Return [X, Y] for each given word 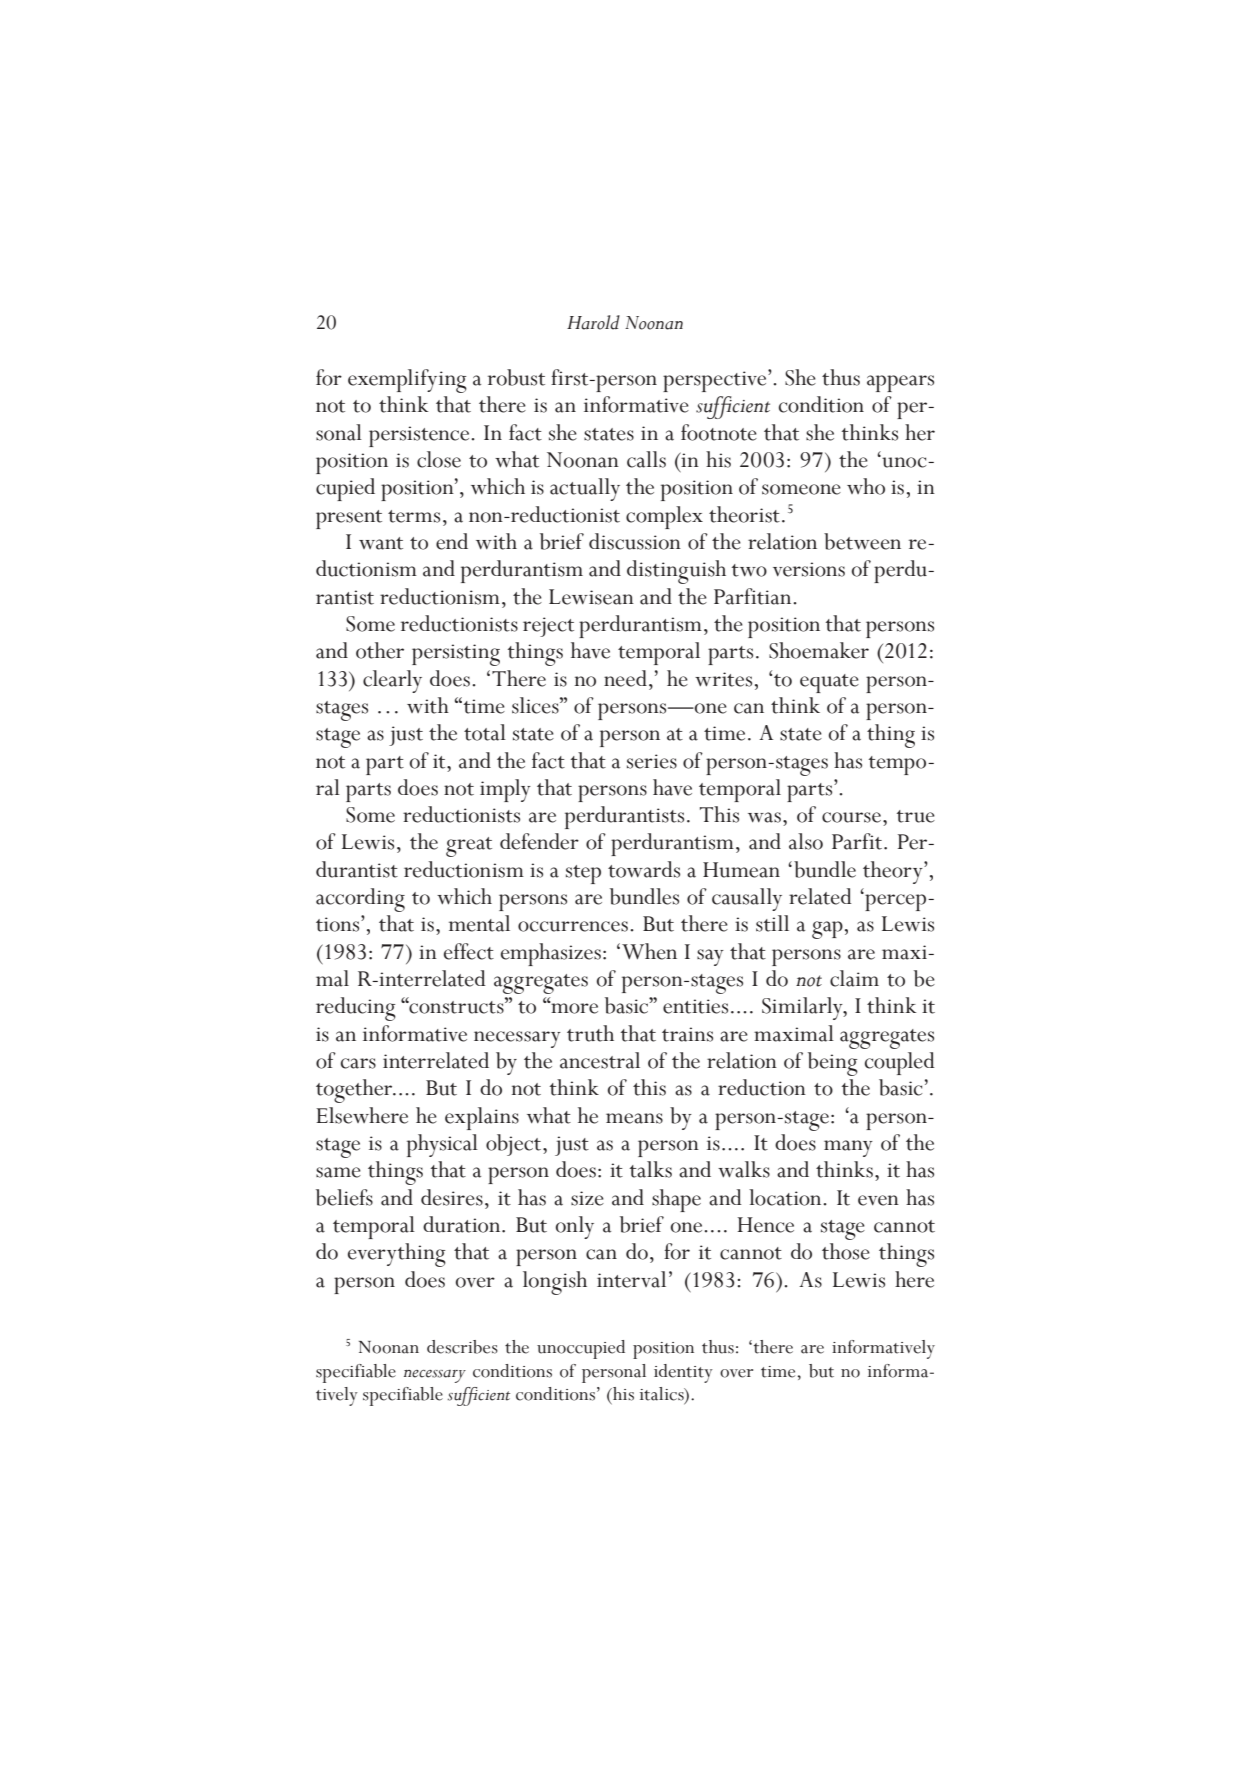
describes [462, 1347]
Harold [593, 322]
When [649, 951]
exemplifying [407, 381]
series [652, 761]
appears [900, 383]
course [851, 817]
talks [651, 1169]
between [862, 541]
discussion [635, 541]
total [485, 732]
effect [469, 951]
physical [442, 1145]
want [381, 543]
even [878, 1200]
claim [854, 978]
